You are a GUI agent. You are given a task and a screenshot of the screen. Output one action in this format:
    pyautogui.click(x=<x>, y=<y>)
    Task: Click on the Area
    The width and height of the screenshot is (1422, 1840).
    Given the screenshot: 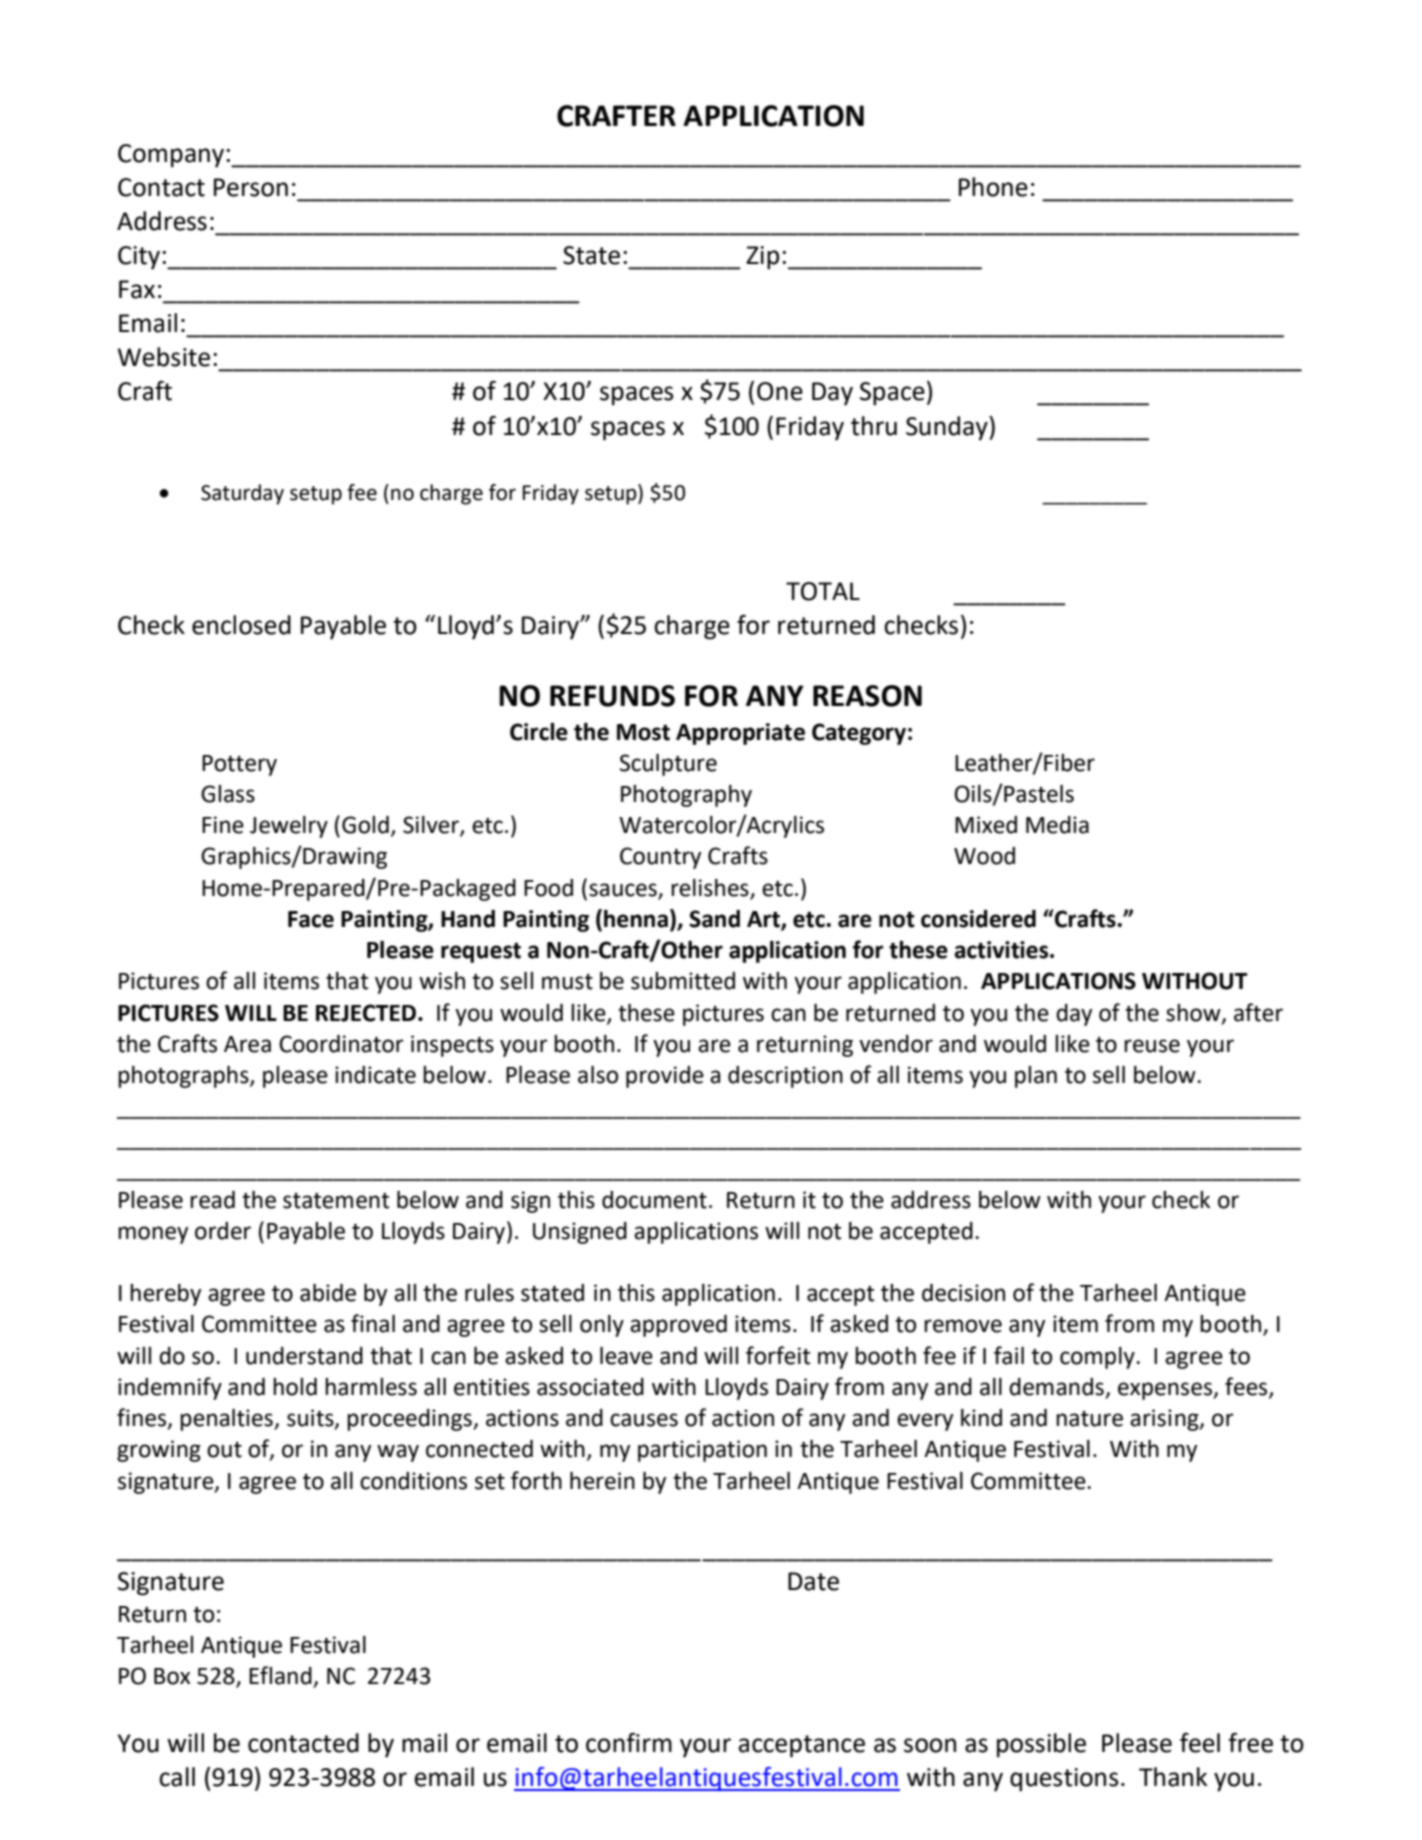 What is the action you would take?
    pyautogui.click(x=247, y=1044)
